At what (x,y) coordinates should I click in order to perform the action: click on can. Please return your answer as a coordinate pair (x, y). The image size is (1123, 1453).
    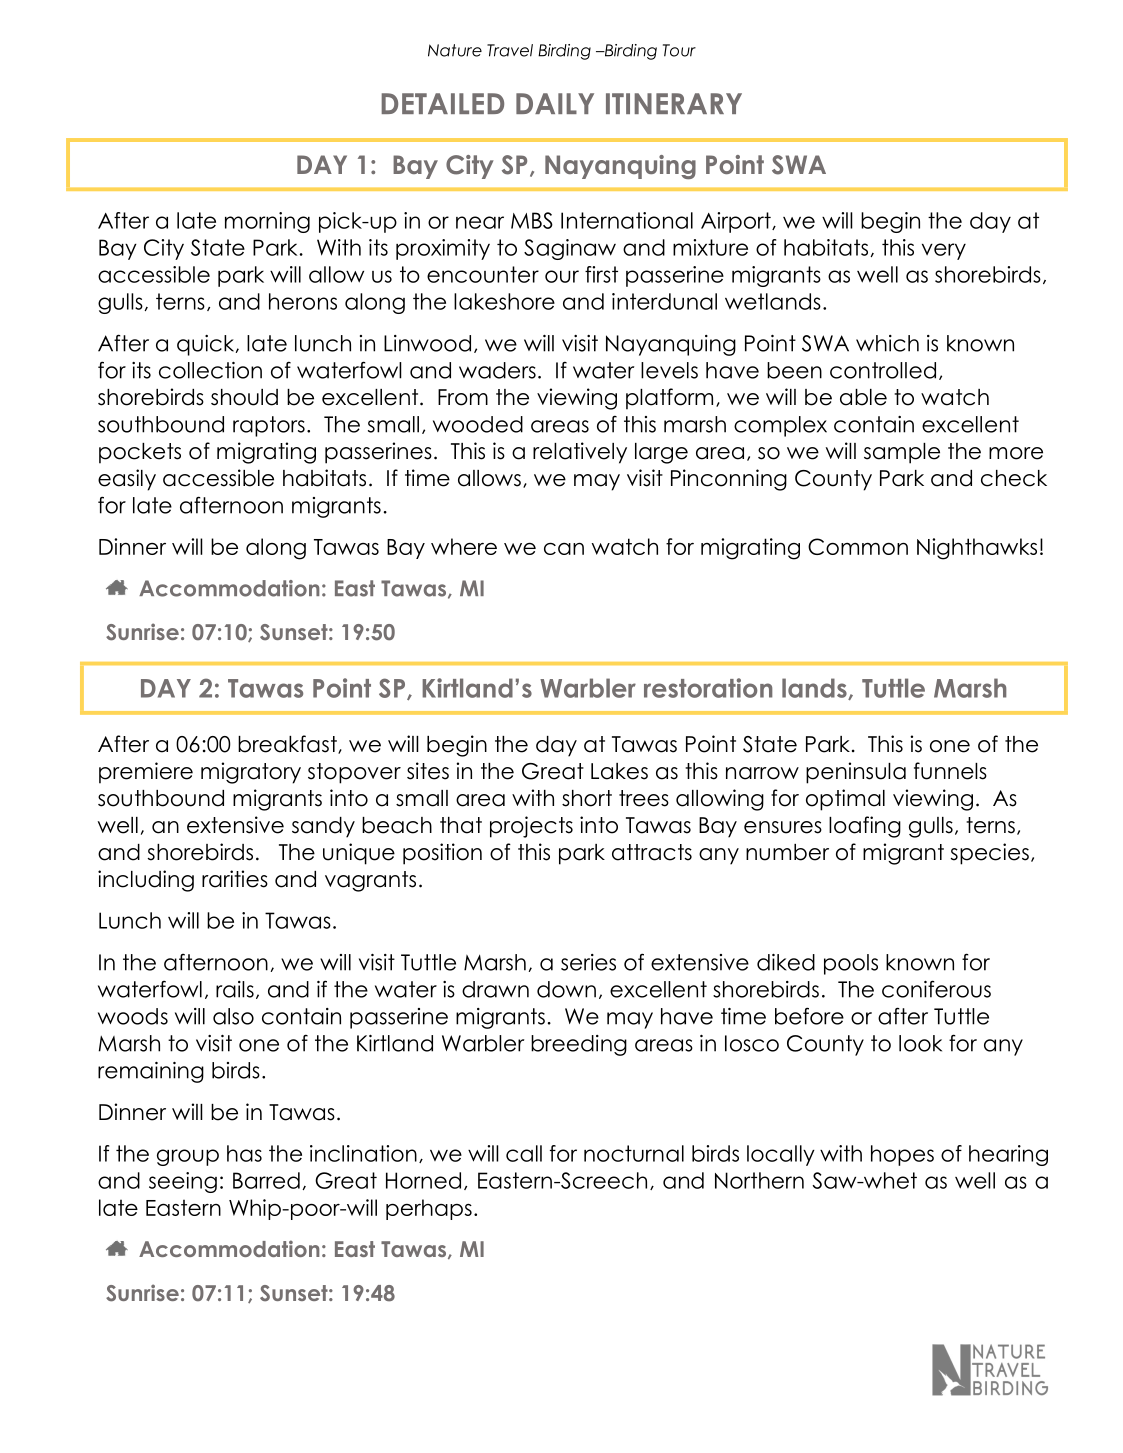
    Looking at the image, I should click on (564, 548).
